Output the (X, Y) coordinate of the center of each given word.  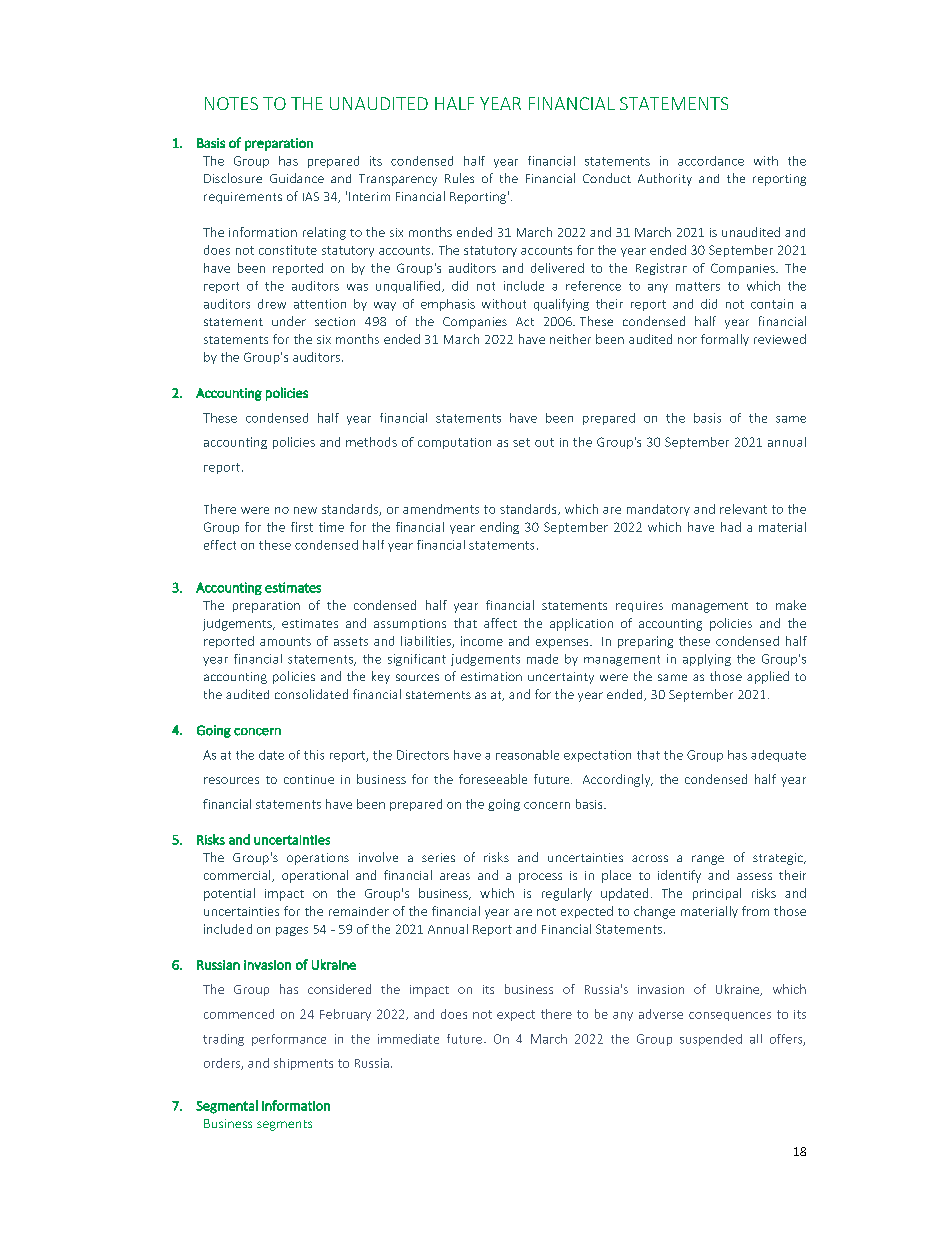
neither (570, 339)
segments (284, 1125)
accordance (711, 161)
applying (707, 660)
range (708, 860)
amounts (285, 641)
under (289, 321)
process (540, 878)
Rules (459, 178)
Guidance (297, 178)
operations (318, 859)
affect (500, 623)
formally (725, 340)
